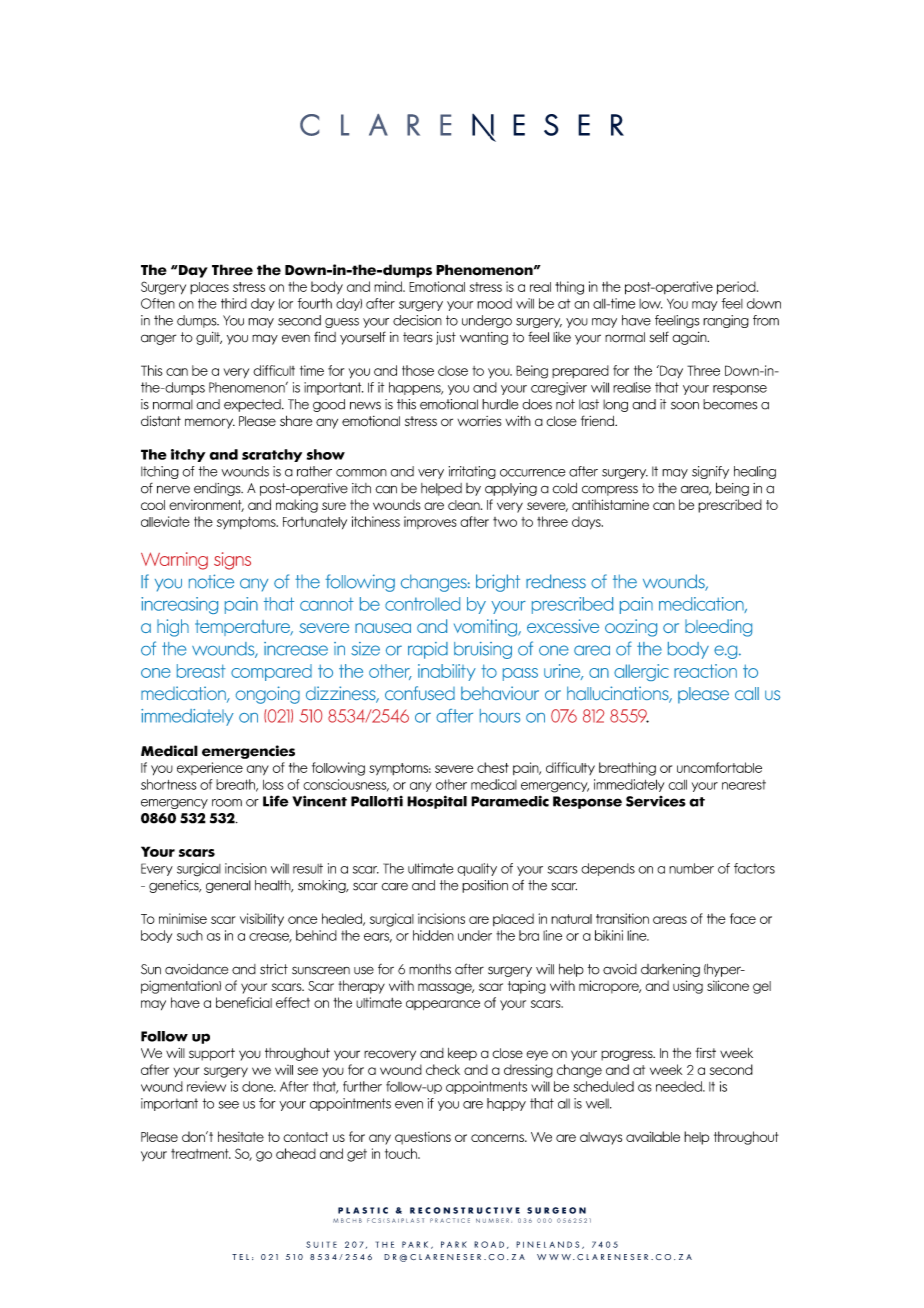  I want to click on treatment, so click(201, 1154).
